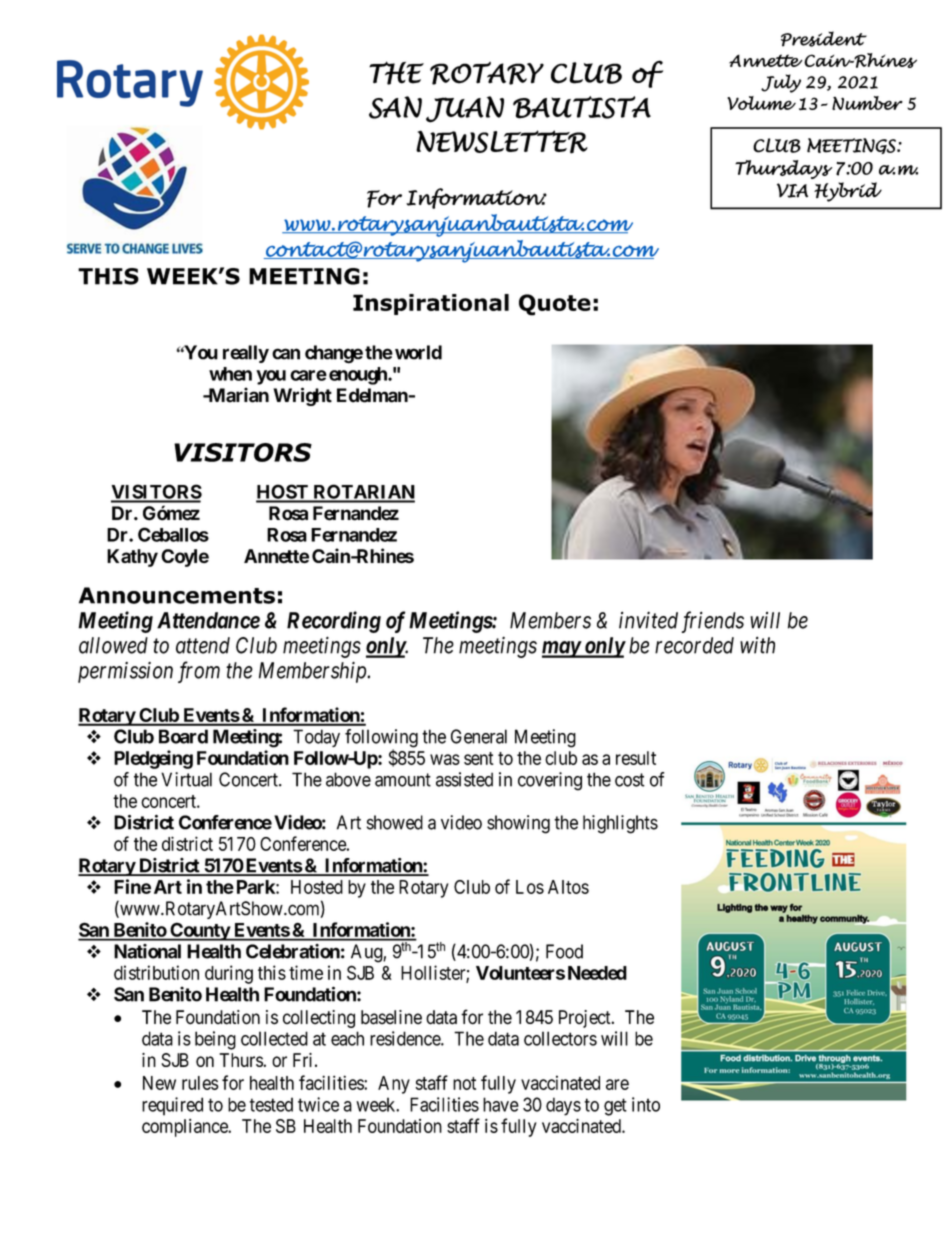 This document has width=952, height=1233. Describe the element at coordinates (502, 142) in the document. I see `NEWSLETTER` at that location.
